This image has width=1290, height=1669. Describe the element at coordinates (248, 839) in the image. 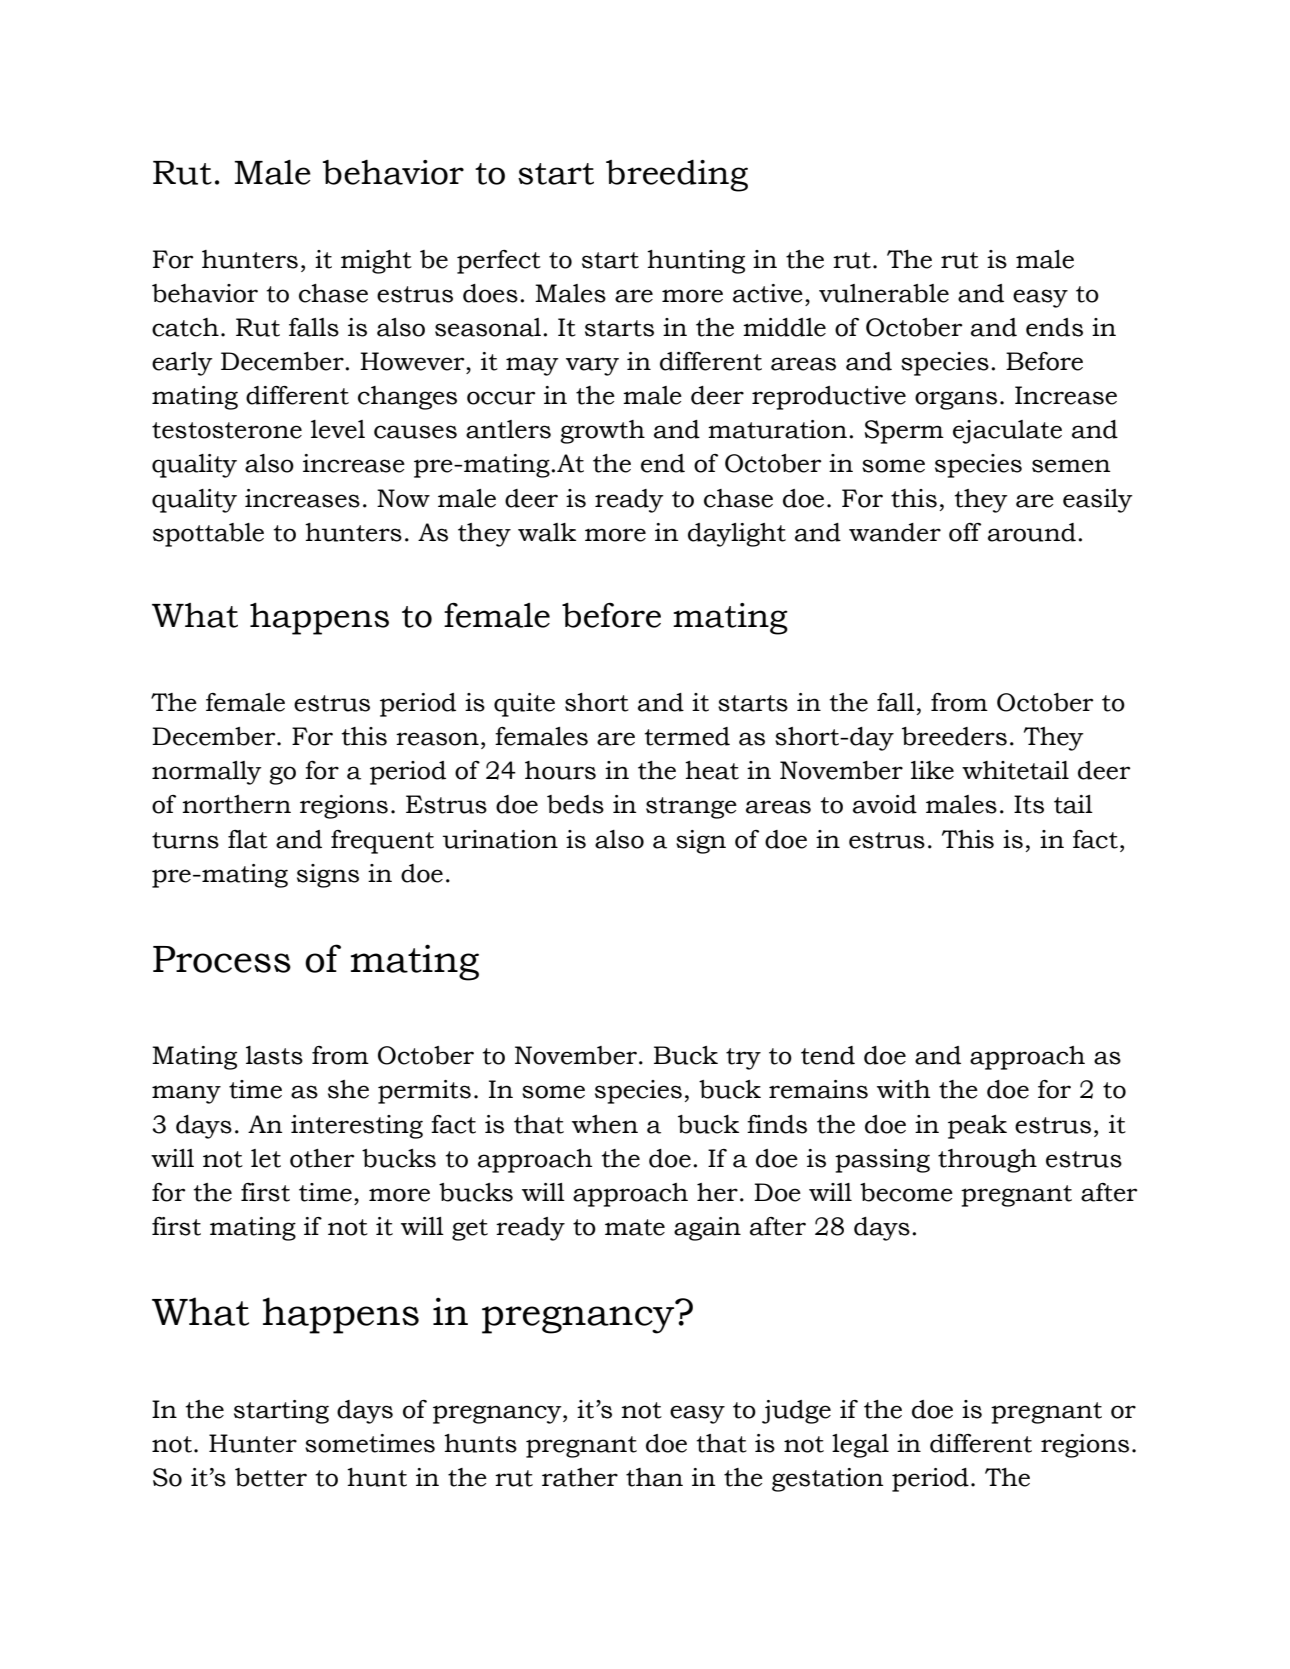

I see `flat` at that location.
